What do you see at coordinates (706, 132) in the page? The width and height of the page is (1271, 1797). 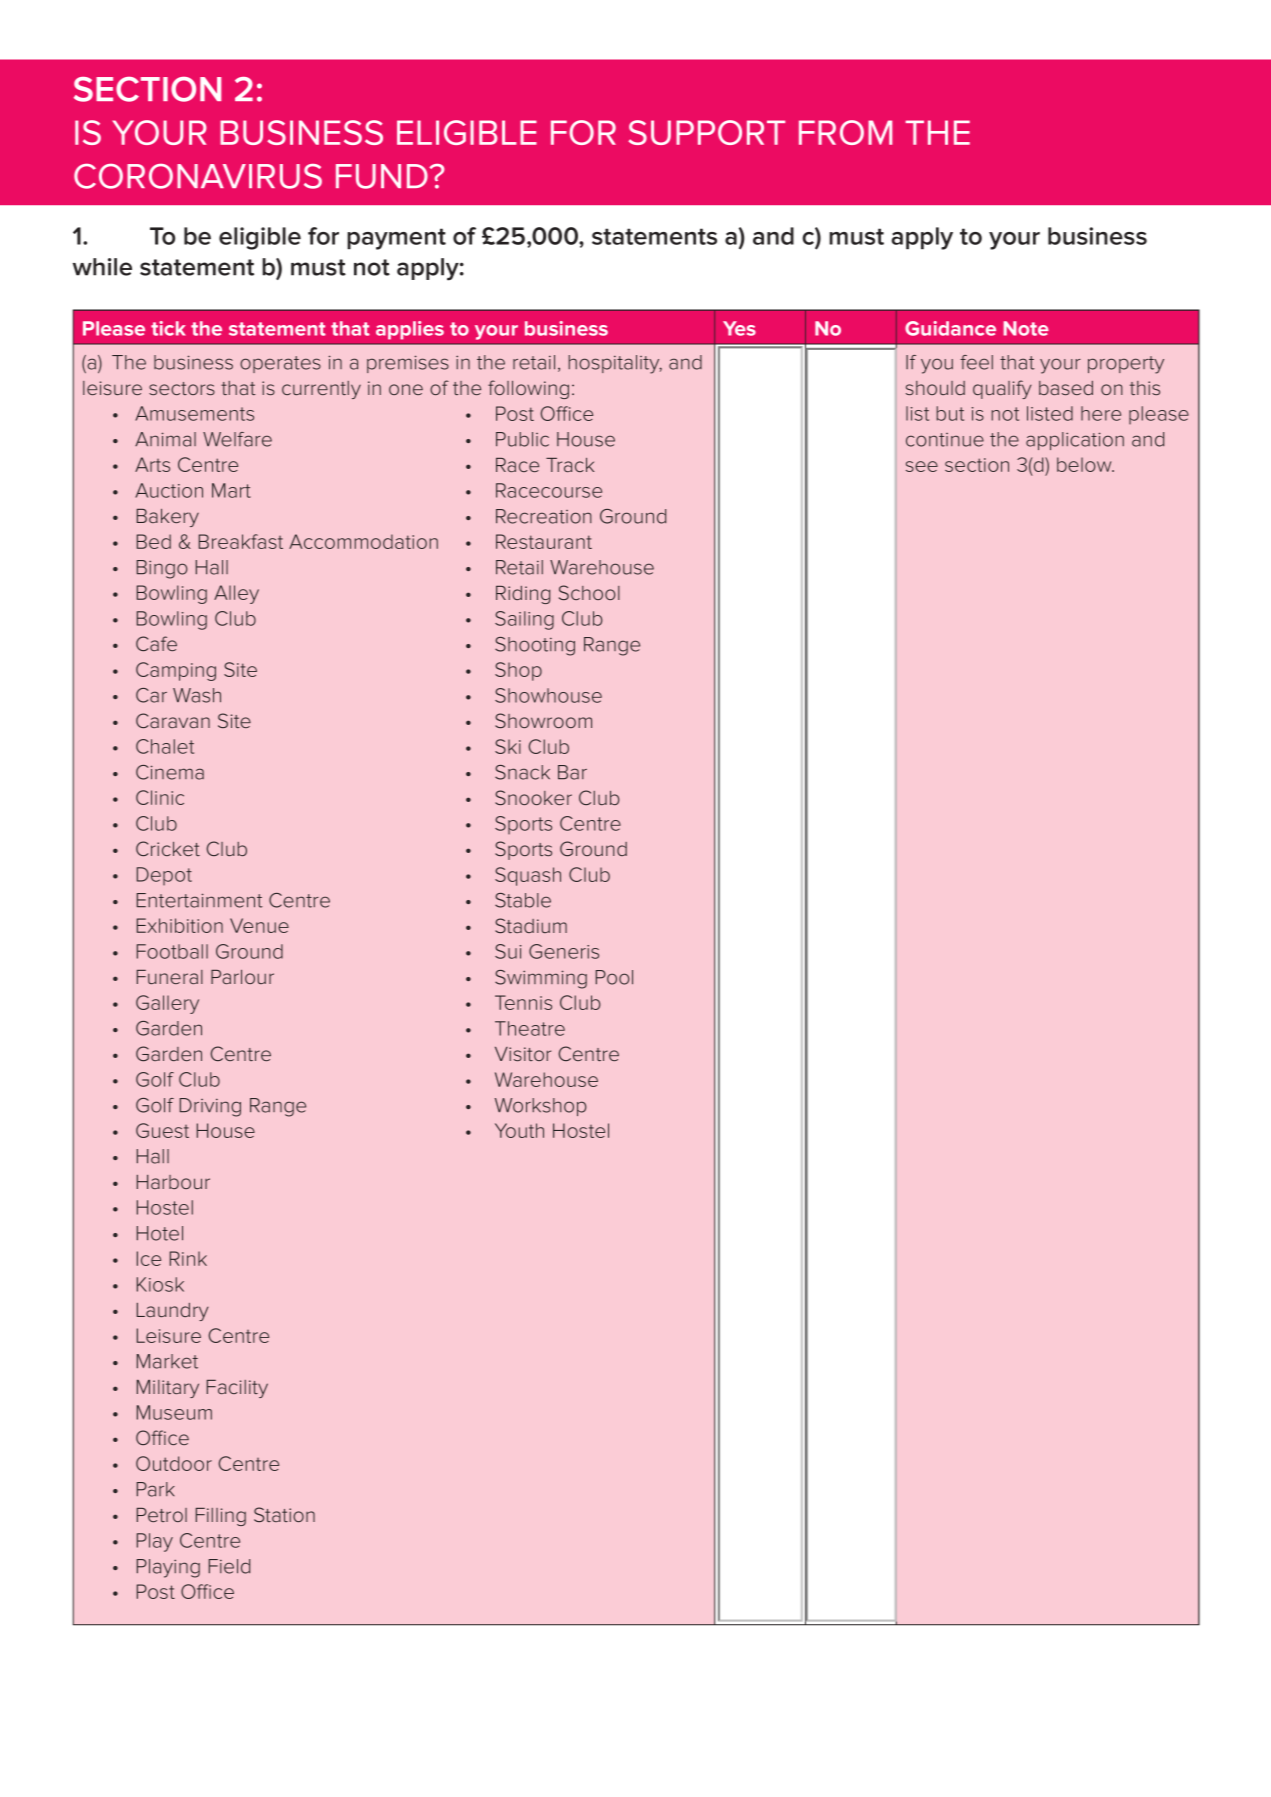 I see `SUPPORT` at bounding box center [706, 132].
